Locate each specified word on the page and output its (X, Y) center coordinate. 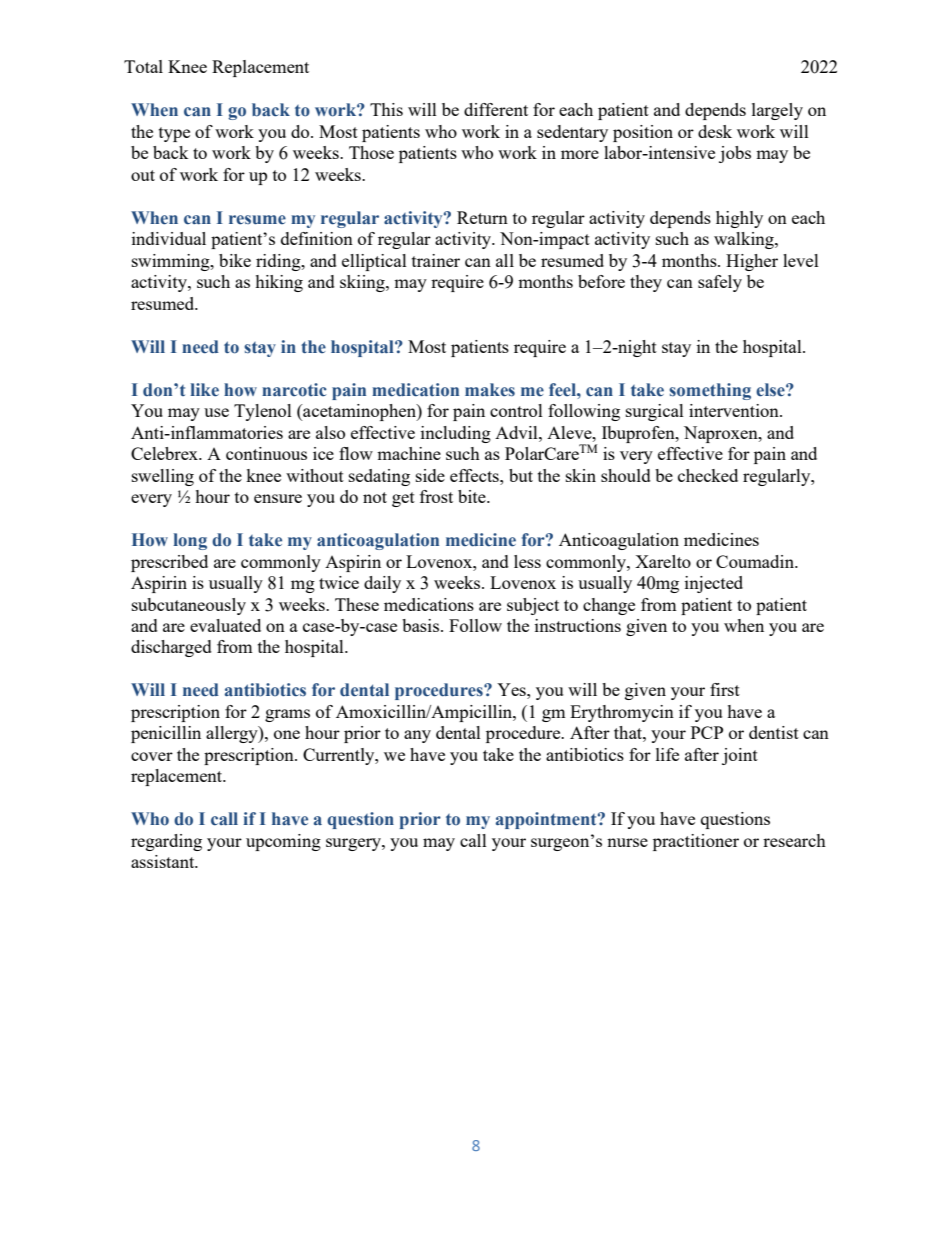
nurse (627, 842)
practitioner (696, 842)
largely (777, 111)
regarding (166, 842)
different (496, 109)
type (174, 134)
